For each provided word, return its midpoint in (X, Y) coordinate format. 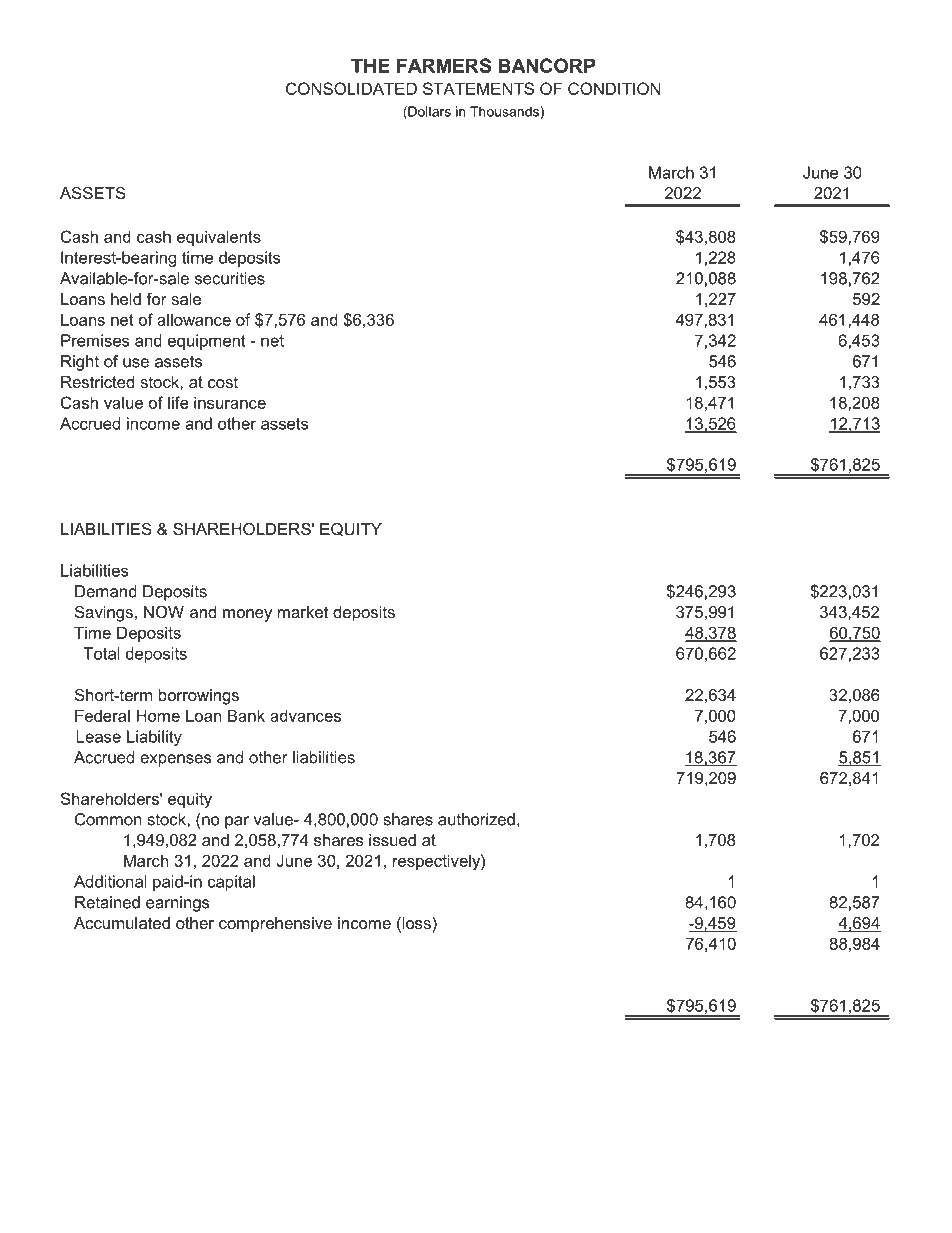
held (126, 299)
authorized (476, 819)
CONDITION (614, 88)
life (178, 402)
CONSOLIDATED (351, 88)
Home (158, 715)
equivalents (219, 238)
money (247, 615)
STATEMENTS (478, 88)
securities (230, 278)
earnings (178, 904)
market (303, 612)
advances (305, 715)
